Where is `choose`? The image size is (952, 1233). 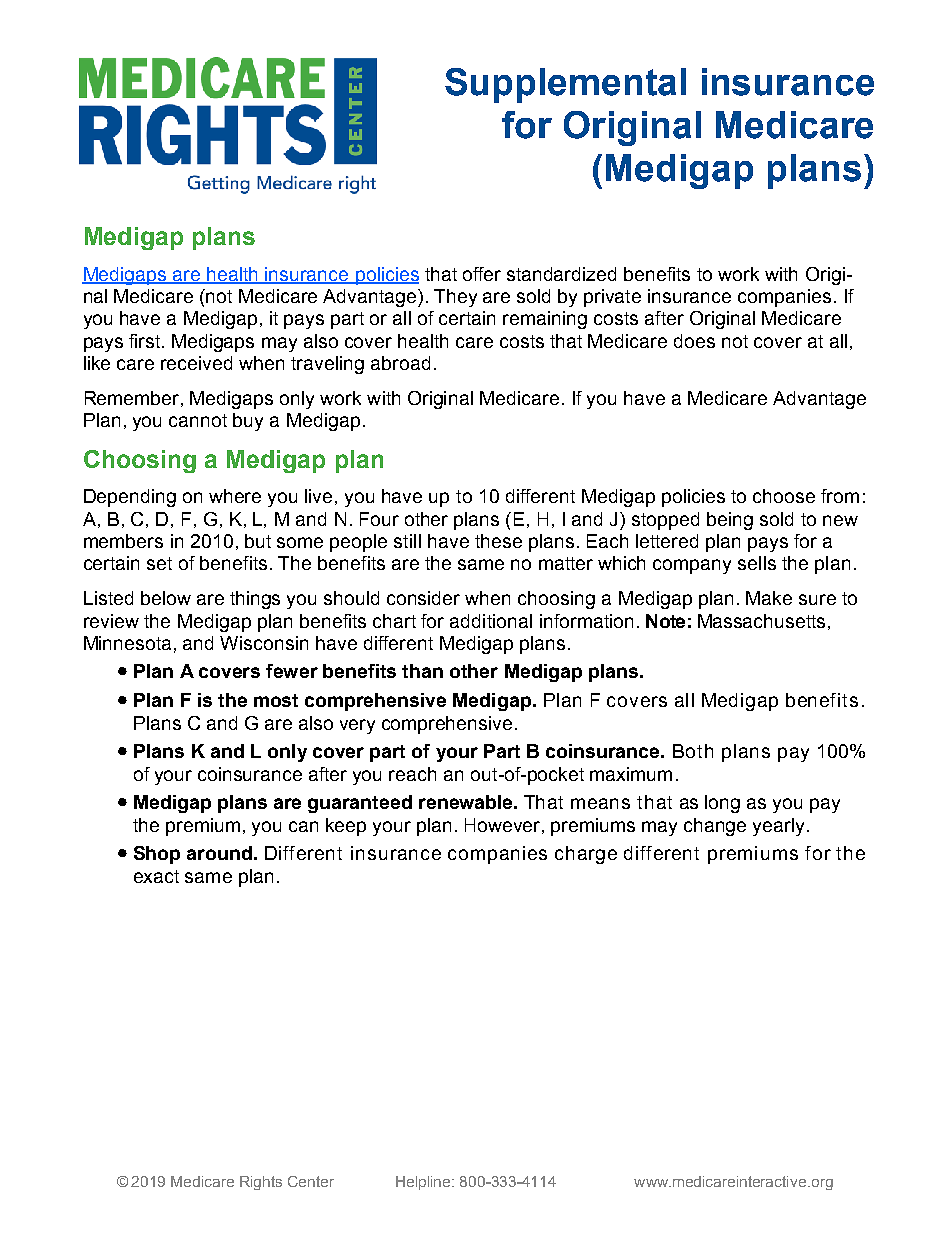
choose is located at coordinates (784, 496).
